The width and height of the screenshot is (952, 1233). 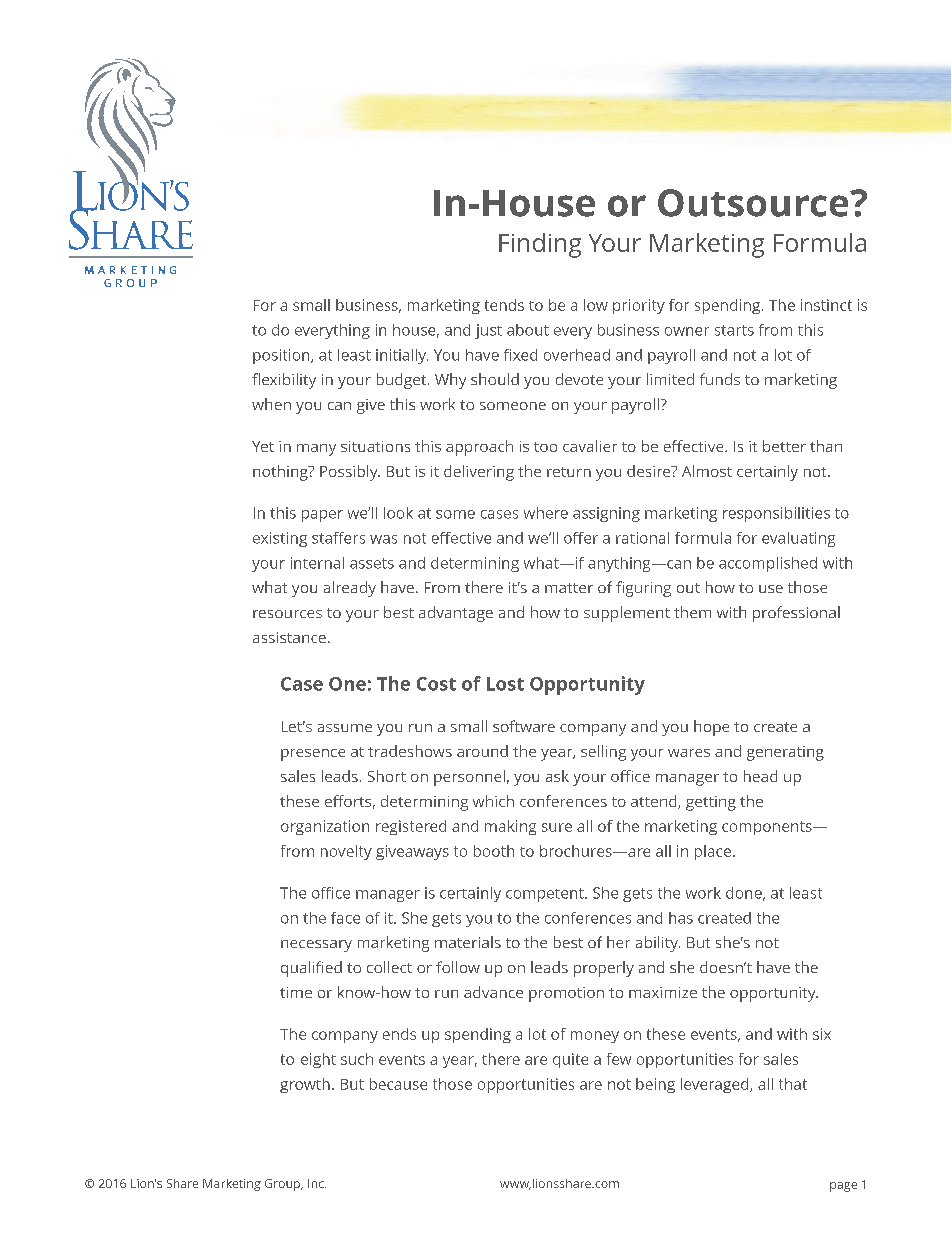 I want to click on assume, so click(x=345, y=728).
